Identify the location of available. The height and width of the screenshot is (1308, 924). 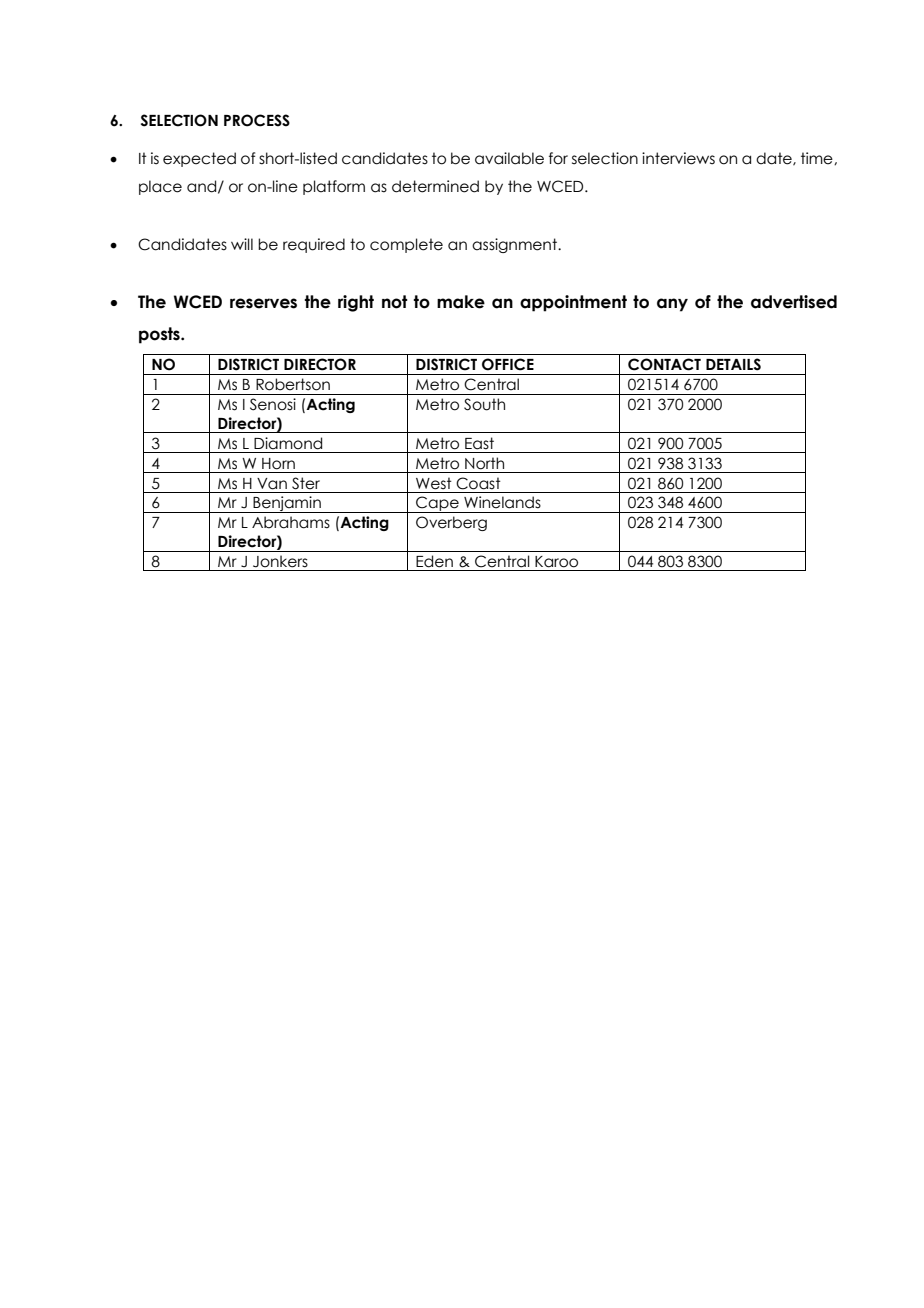
(509, 158).
